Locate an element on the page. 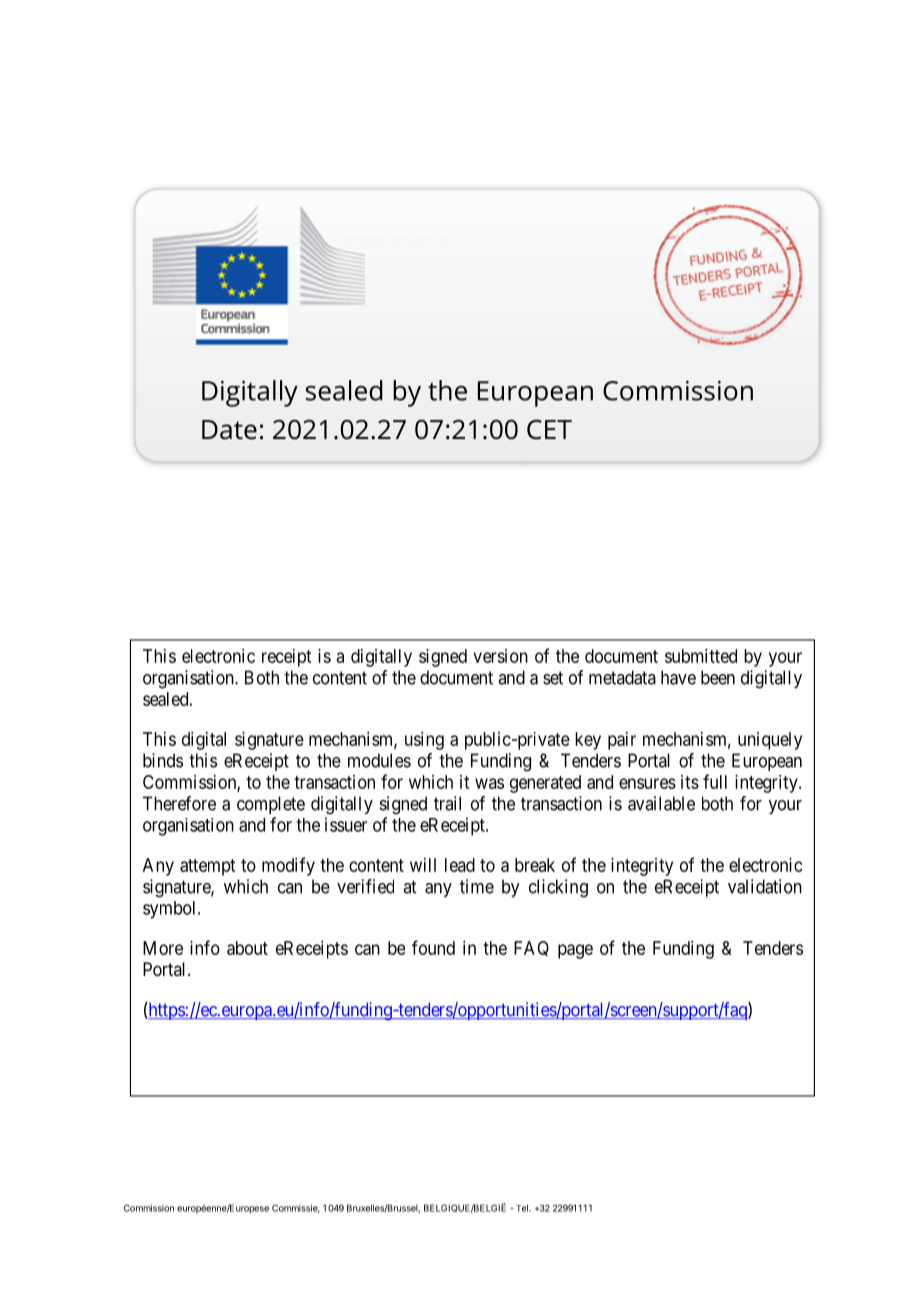  attempt is located at coordinates (207, 867).
